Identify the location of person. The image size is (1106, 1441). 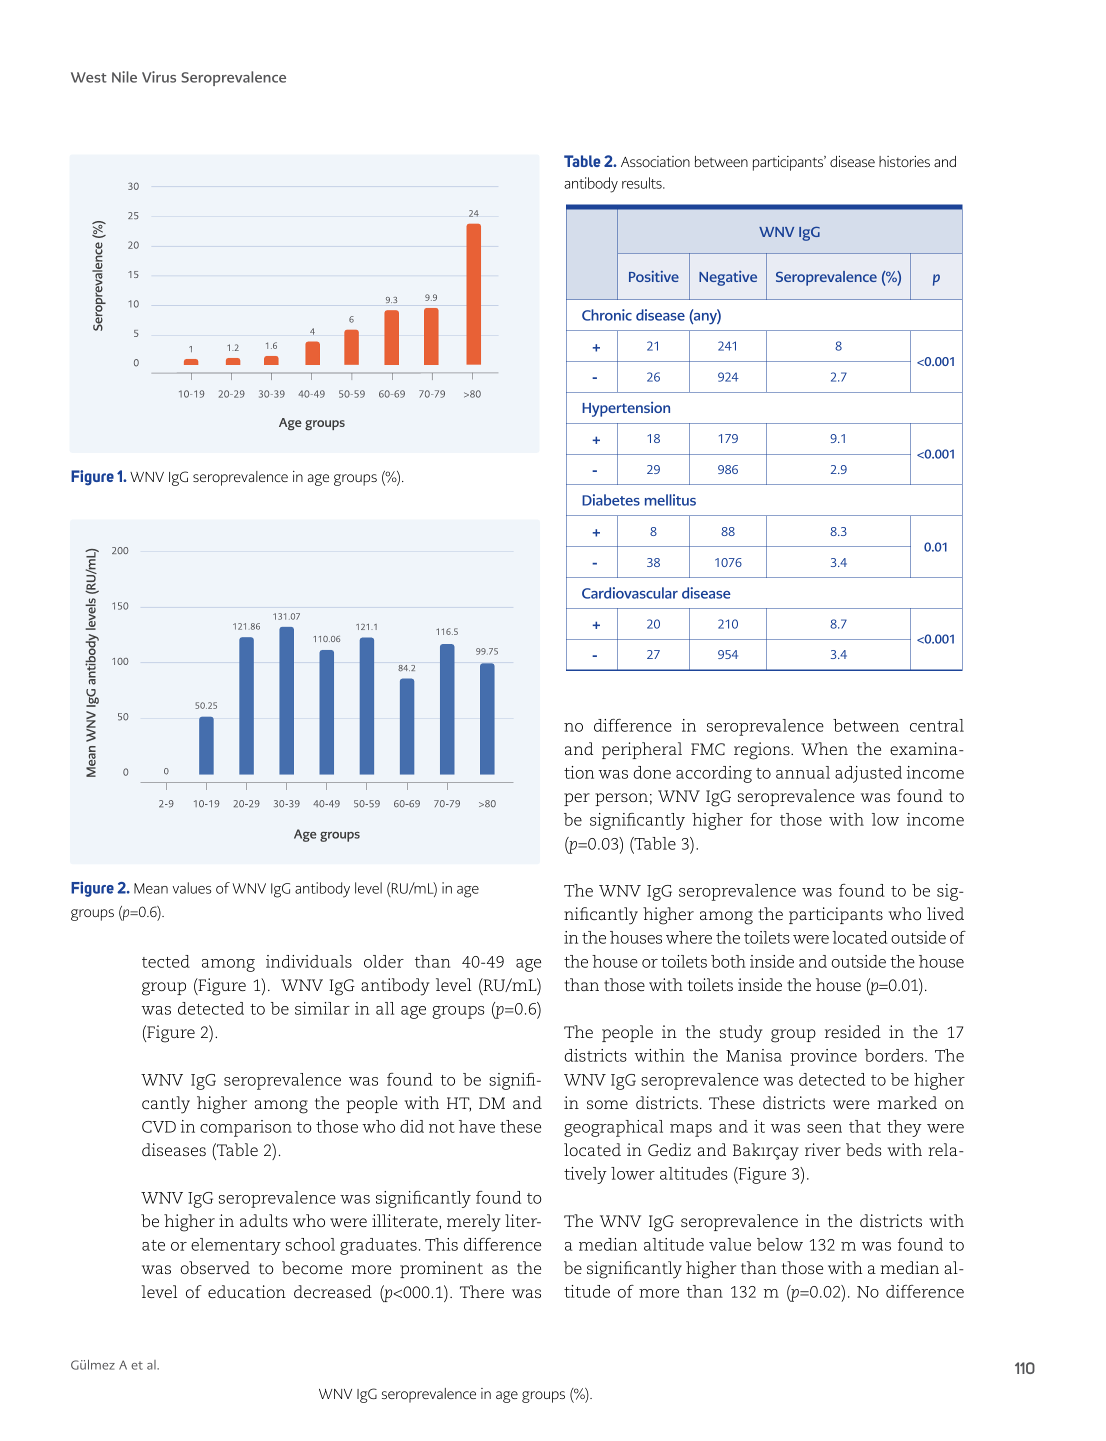
(621, 799).
